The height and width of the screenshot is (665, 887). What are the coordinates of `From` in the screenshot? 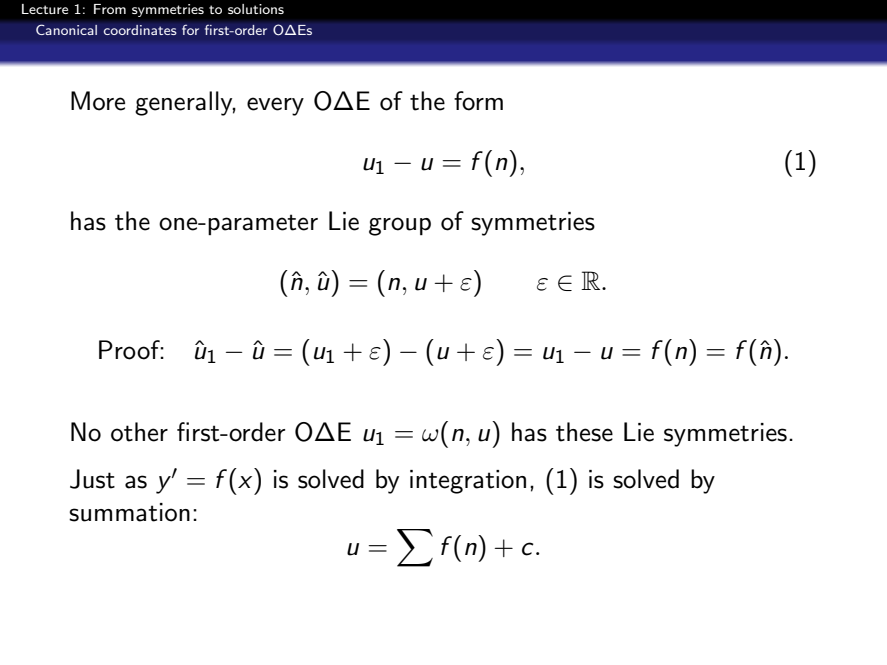 It's located at (110, 9).
